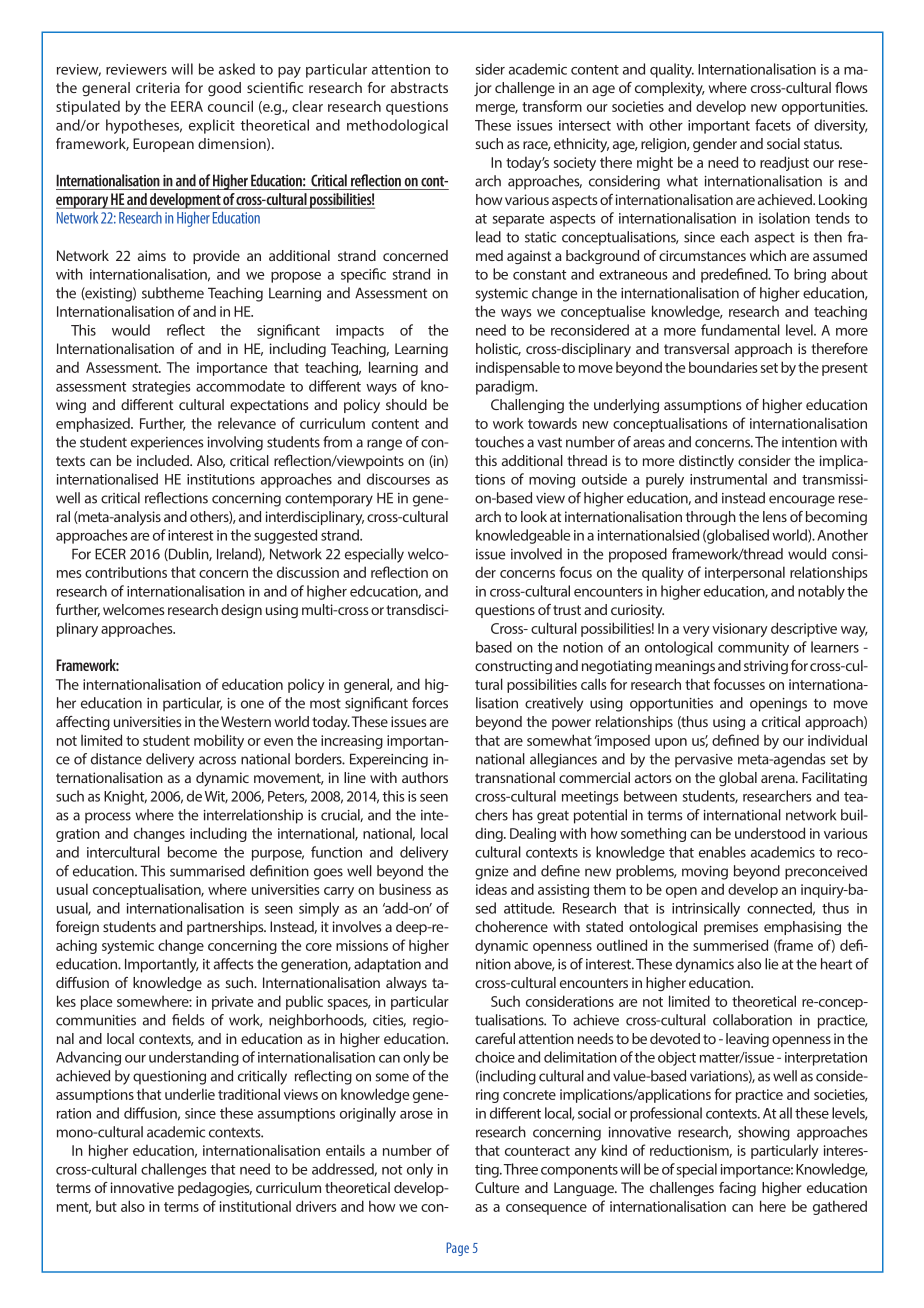 The width and height of the screenshot is (924, 1308). Describe the element at coordinates (430, 703) in the screenshot. I see `forces` at that location.
